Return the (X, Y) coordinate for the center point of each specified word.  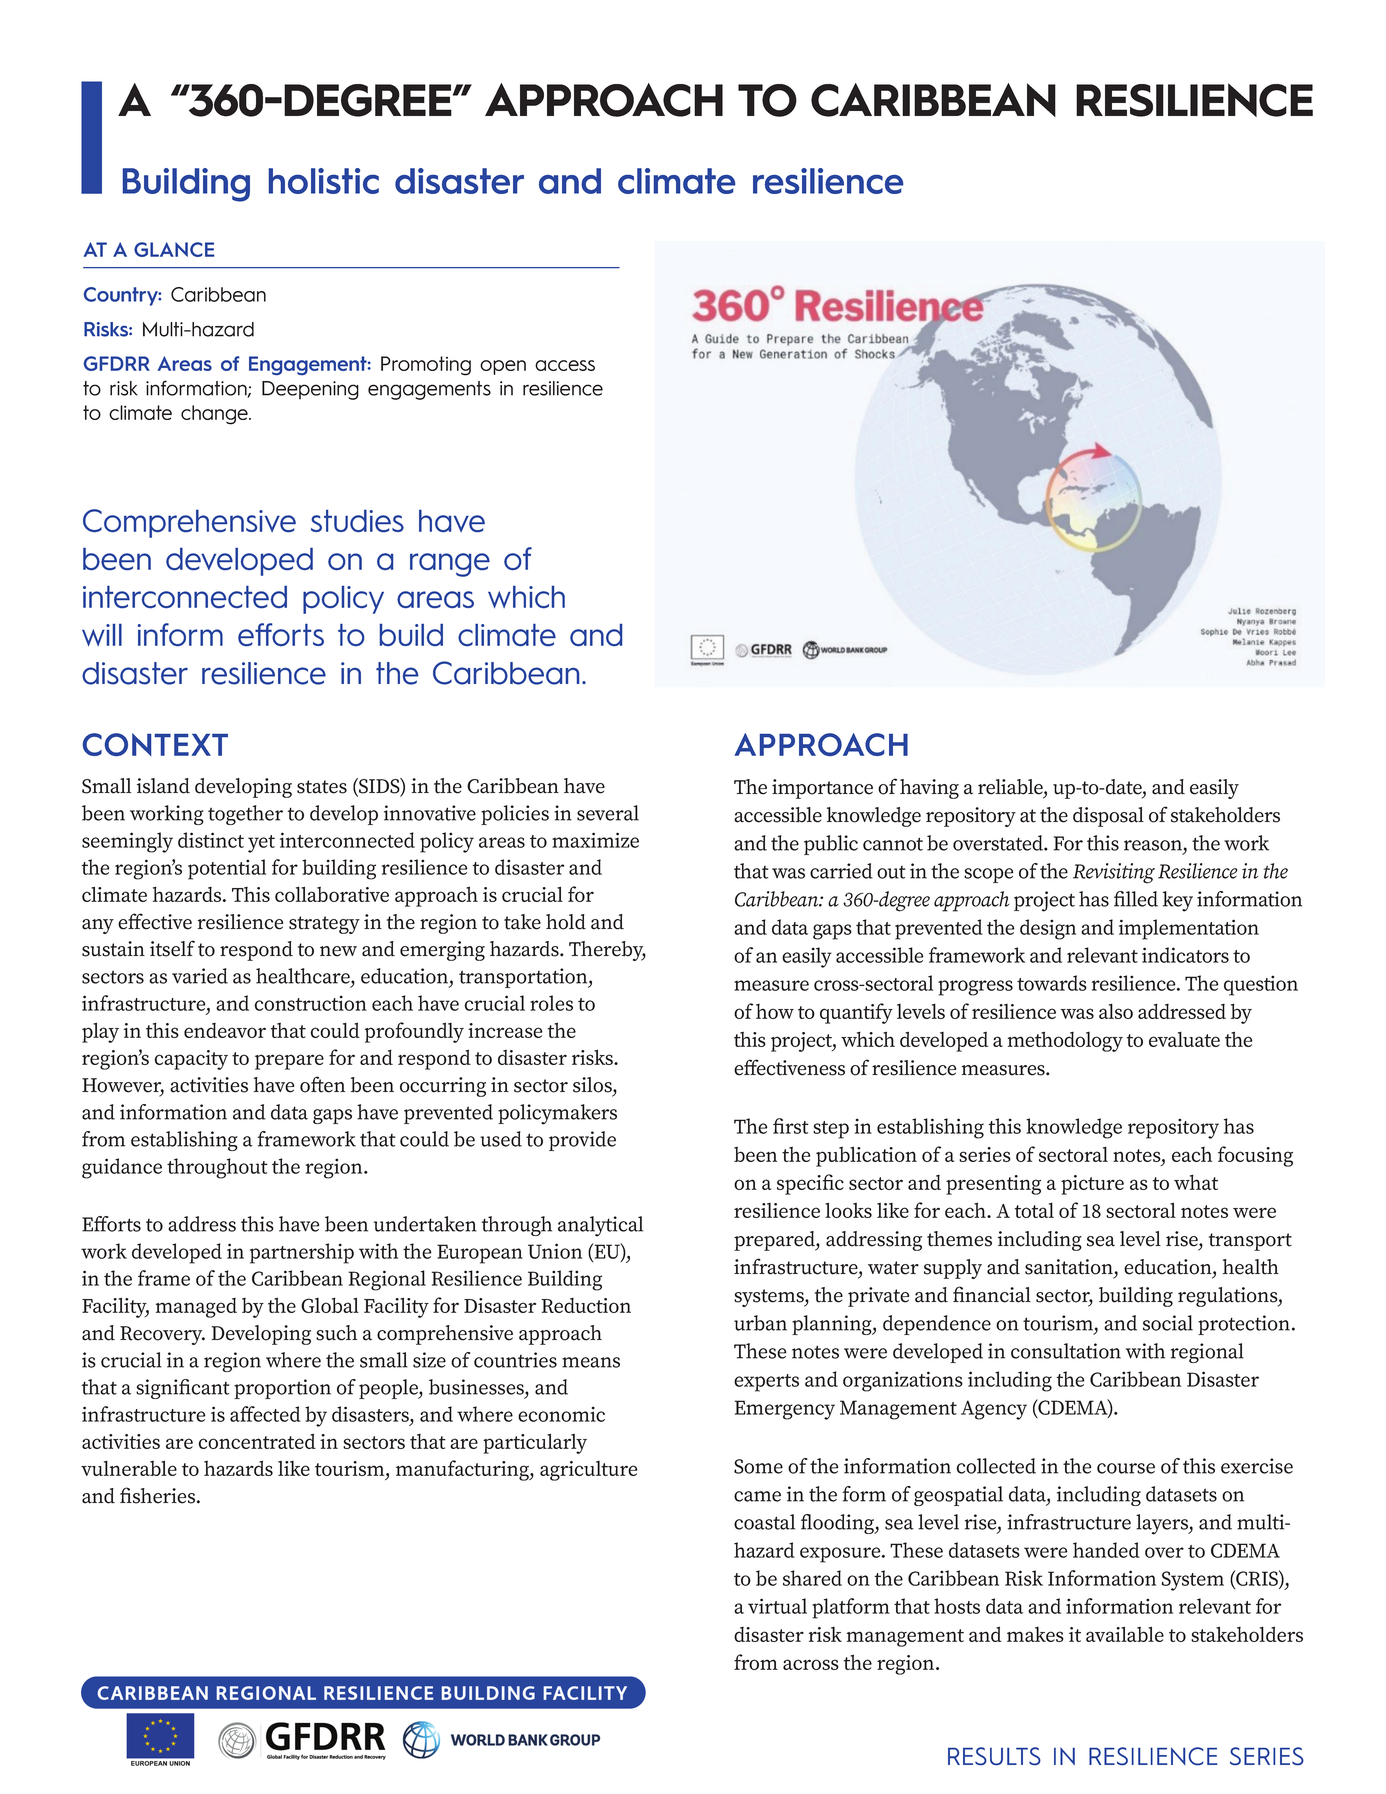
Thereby (607, 951)
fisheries (159, 1495)
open (503, 367)
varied (200, 976)
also (1116, 1011)
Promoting (426, 366)
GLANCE (174, 249)
